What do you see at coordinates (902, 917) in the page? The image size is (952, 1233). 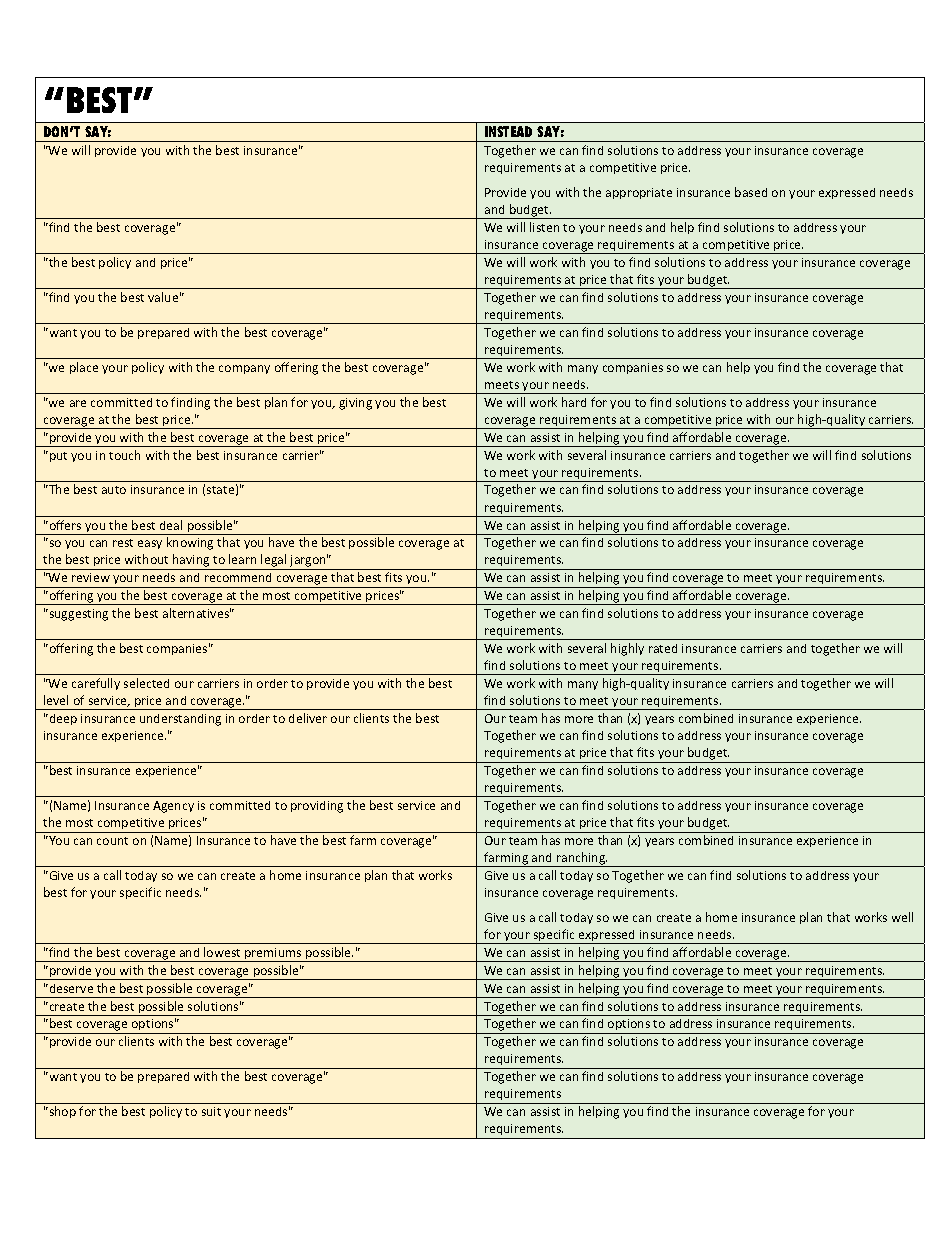 I see `well` at bounding box center [902, 917].
